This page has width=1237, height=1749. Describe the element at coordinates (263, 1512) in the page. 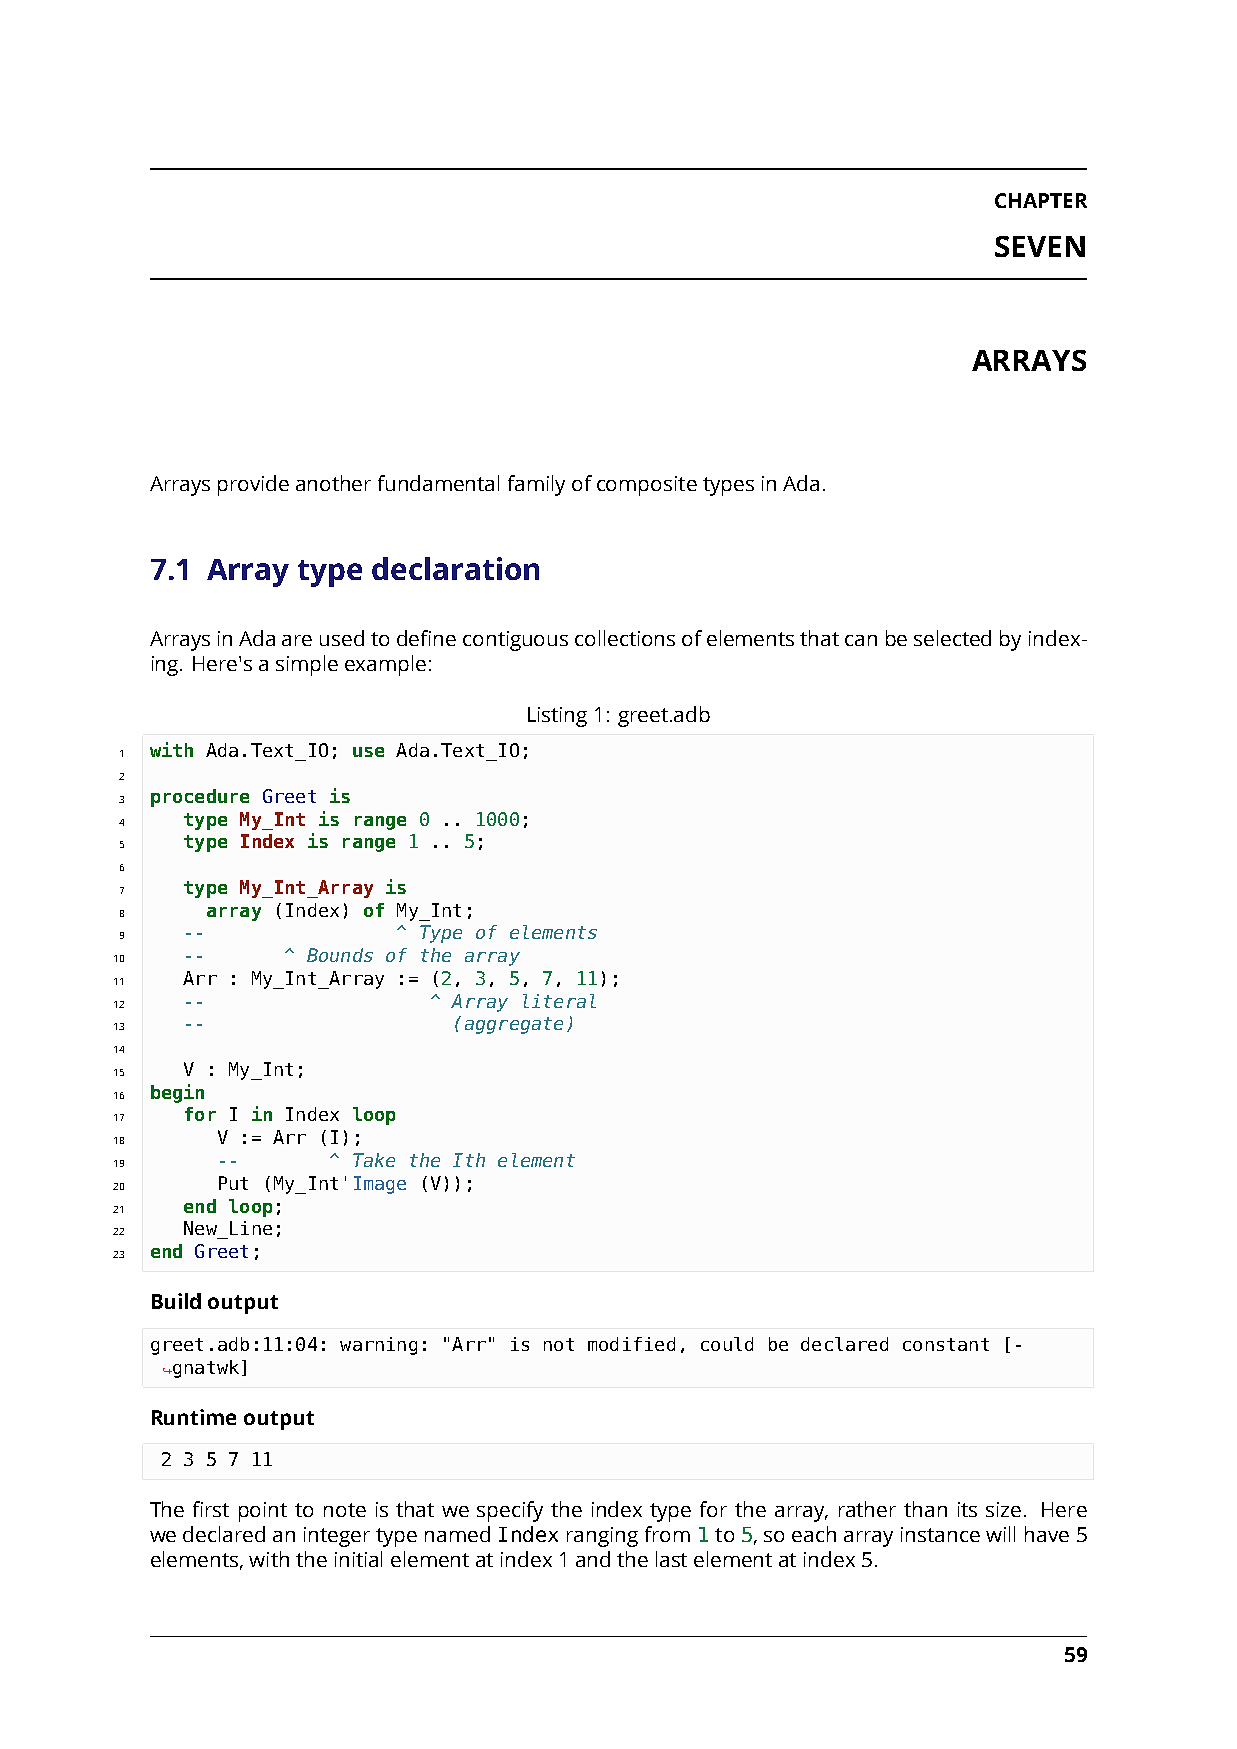

I see `point` at that location.
